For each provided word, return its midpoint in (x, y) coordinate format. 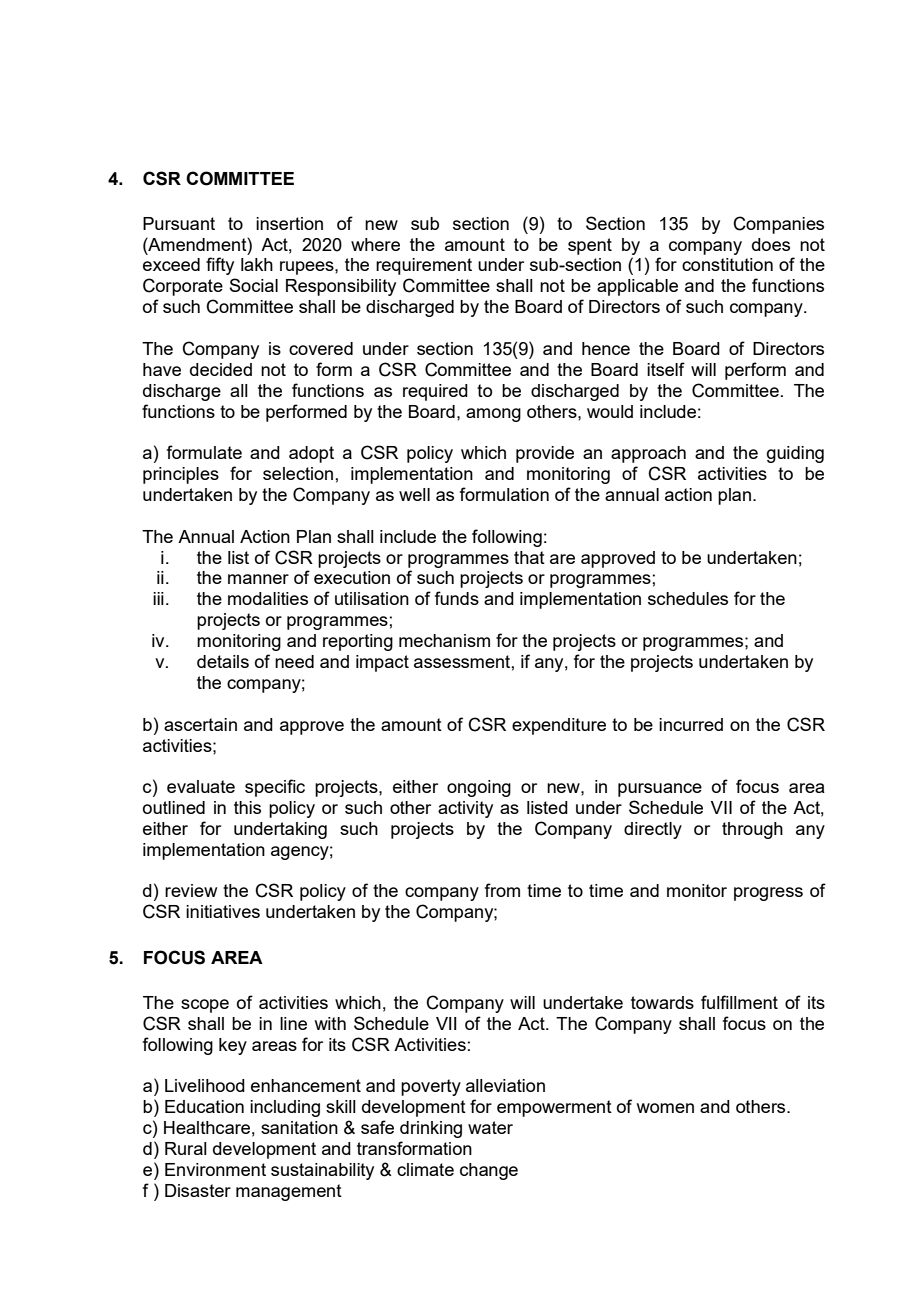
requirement (424, 266)
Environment (215, 1169)
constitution (727, 264)
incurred (691, 724)
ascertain (200, 724)
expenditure (559, 726)
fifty (220, 266)
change (489, 1171)
